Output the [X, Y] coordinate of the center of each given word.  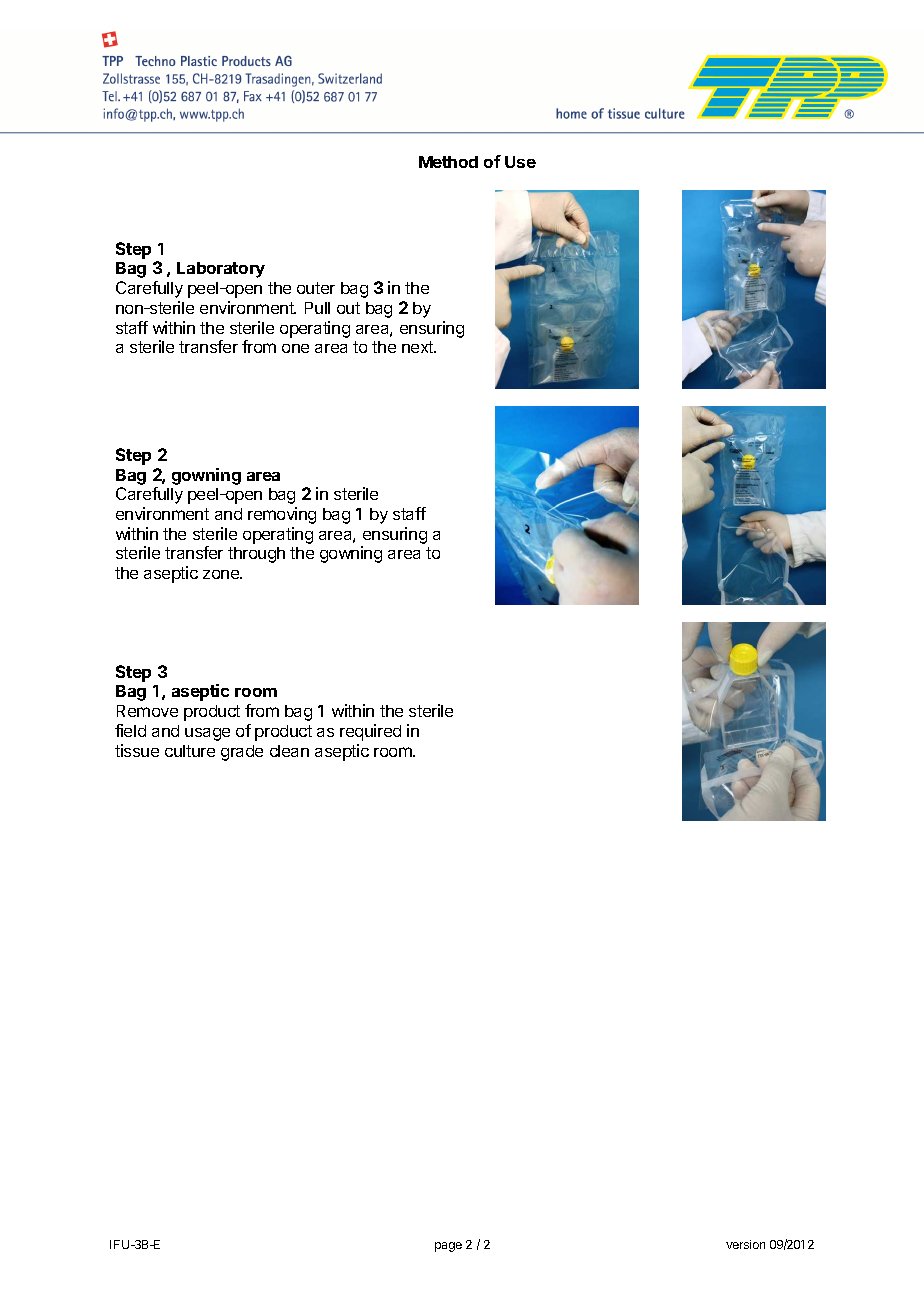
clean [289, 751]
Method [448, 162]
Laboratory [221, 270]
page [448, 1247]
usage [207, 734]
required [370, 732]
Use [520, 162]
